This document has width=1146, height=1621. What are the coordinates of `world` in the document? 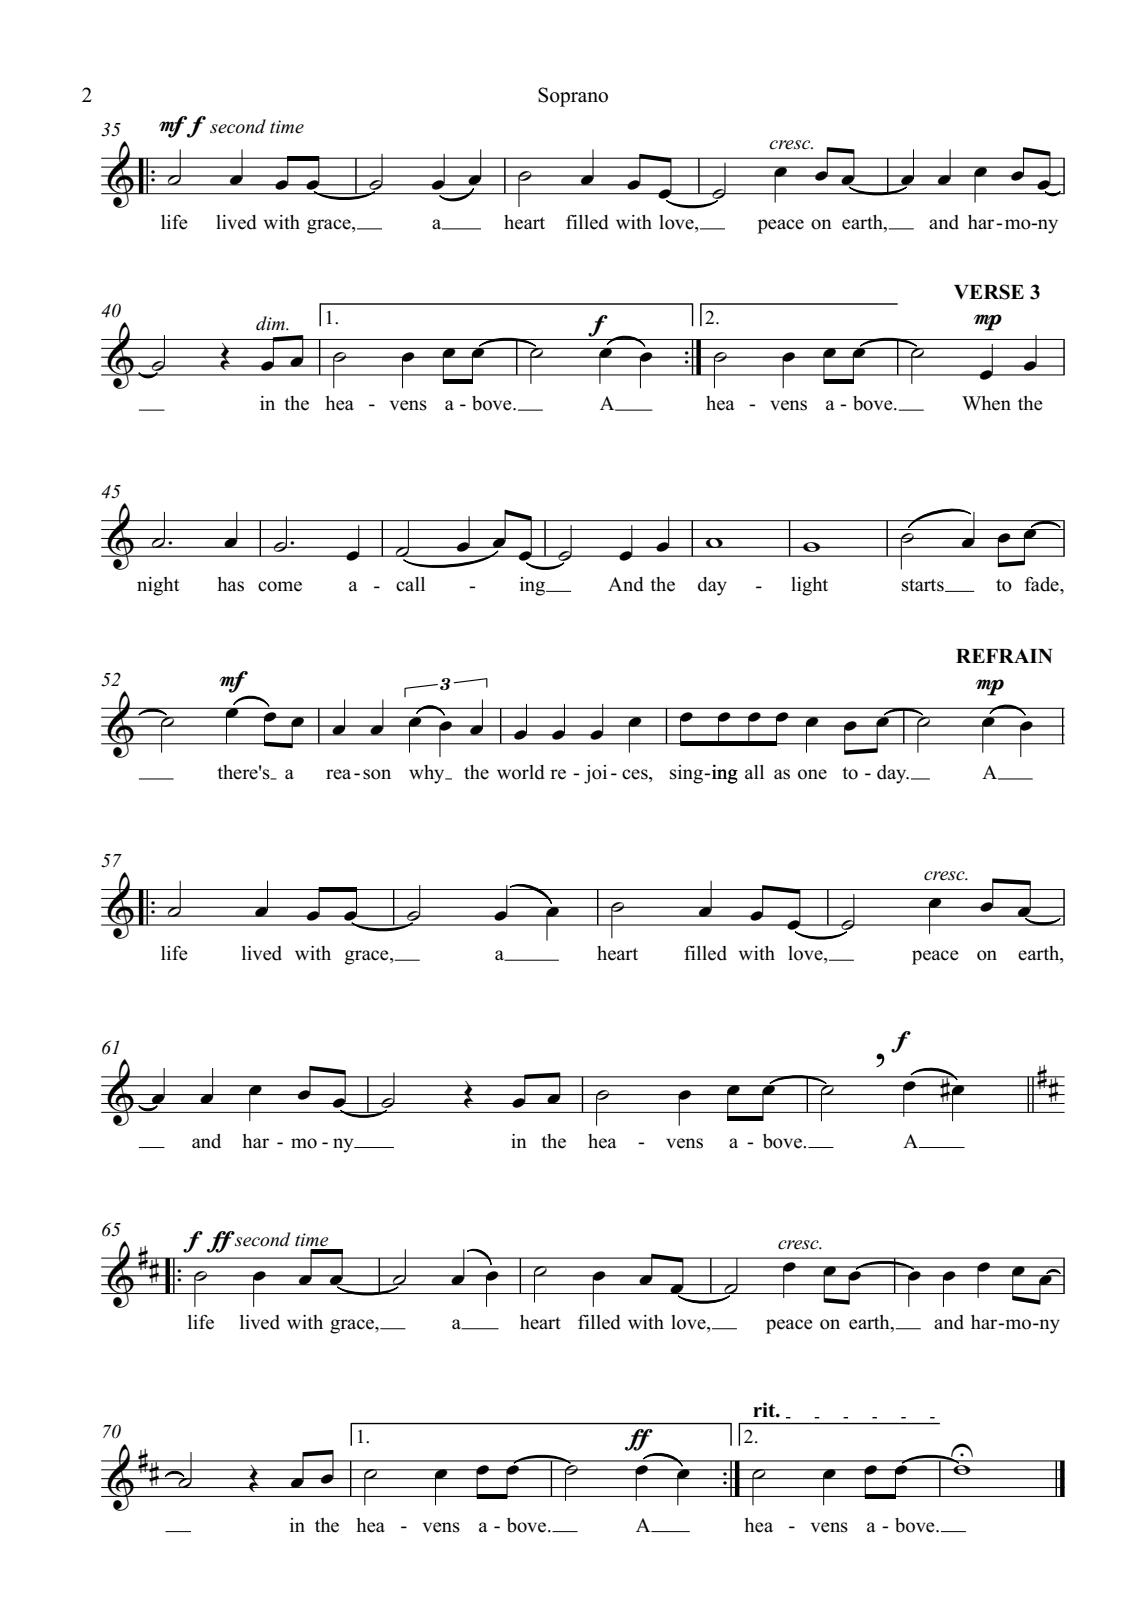 It's located at (521, 772).
